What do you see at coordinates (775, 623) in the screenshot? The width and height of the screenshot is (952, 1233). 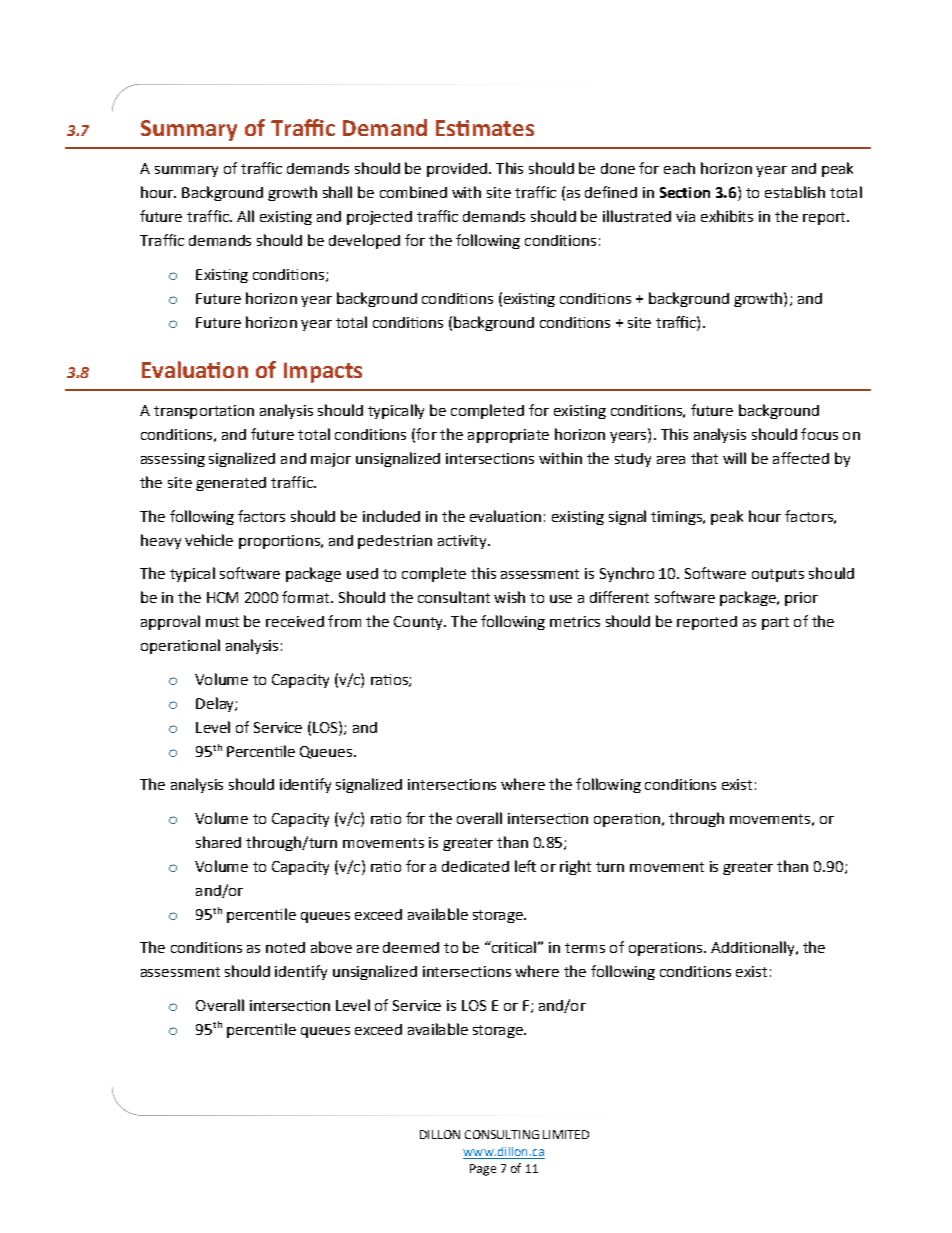 I see `part` at bounding box center [775, 623].
